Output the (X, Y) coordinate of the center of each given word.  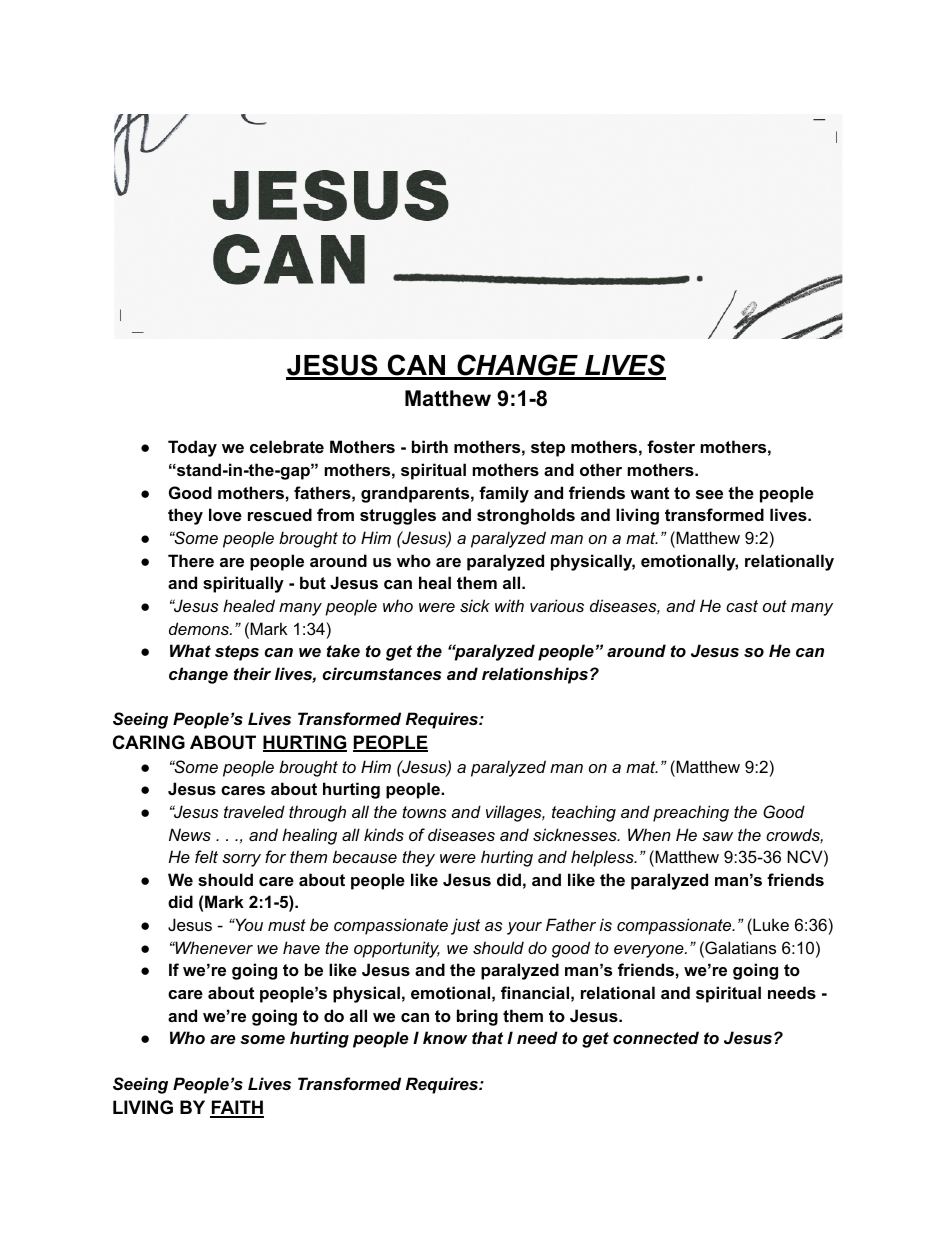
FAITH (237, 1108)
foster (671, 446)
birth (430, 446)
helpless (603, 858)
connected (656, 1037)
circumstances (381, 673)
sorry (241, 860)
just (465, 926)
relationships (535, 675)
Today (192, 448)
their (252, 673)
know (445, 1037)
